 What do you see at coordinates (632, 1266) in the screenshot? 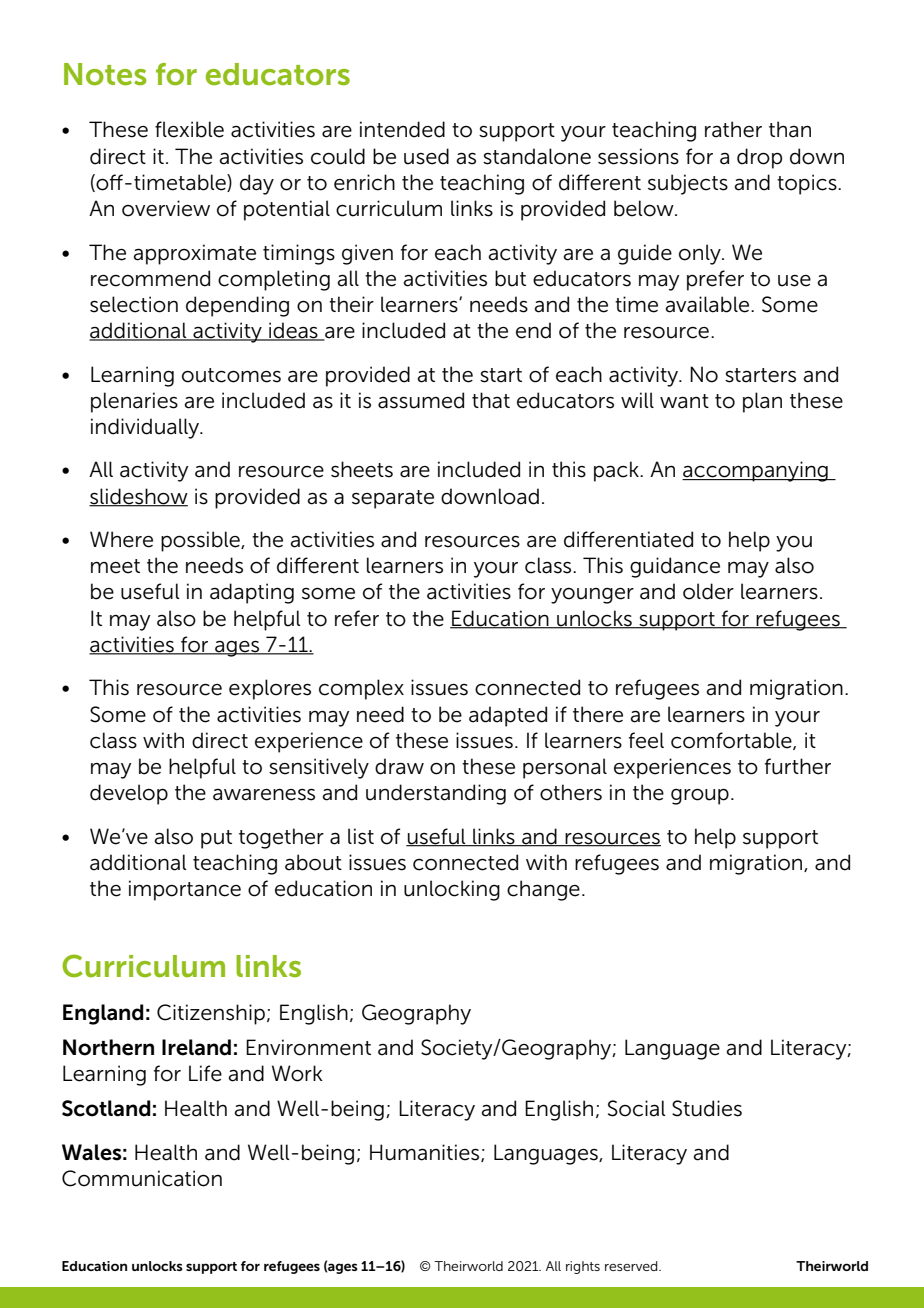
I see `reserved` at bounding box center [632, 1266].
